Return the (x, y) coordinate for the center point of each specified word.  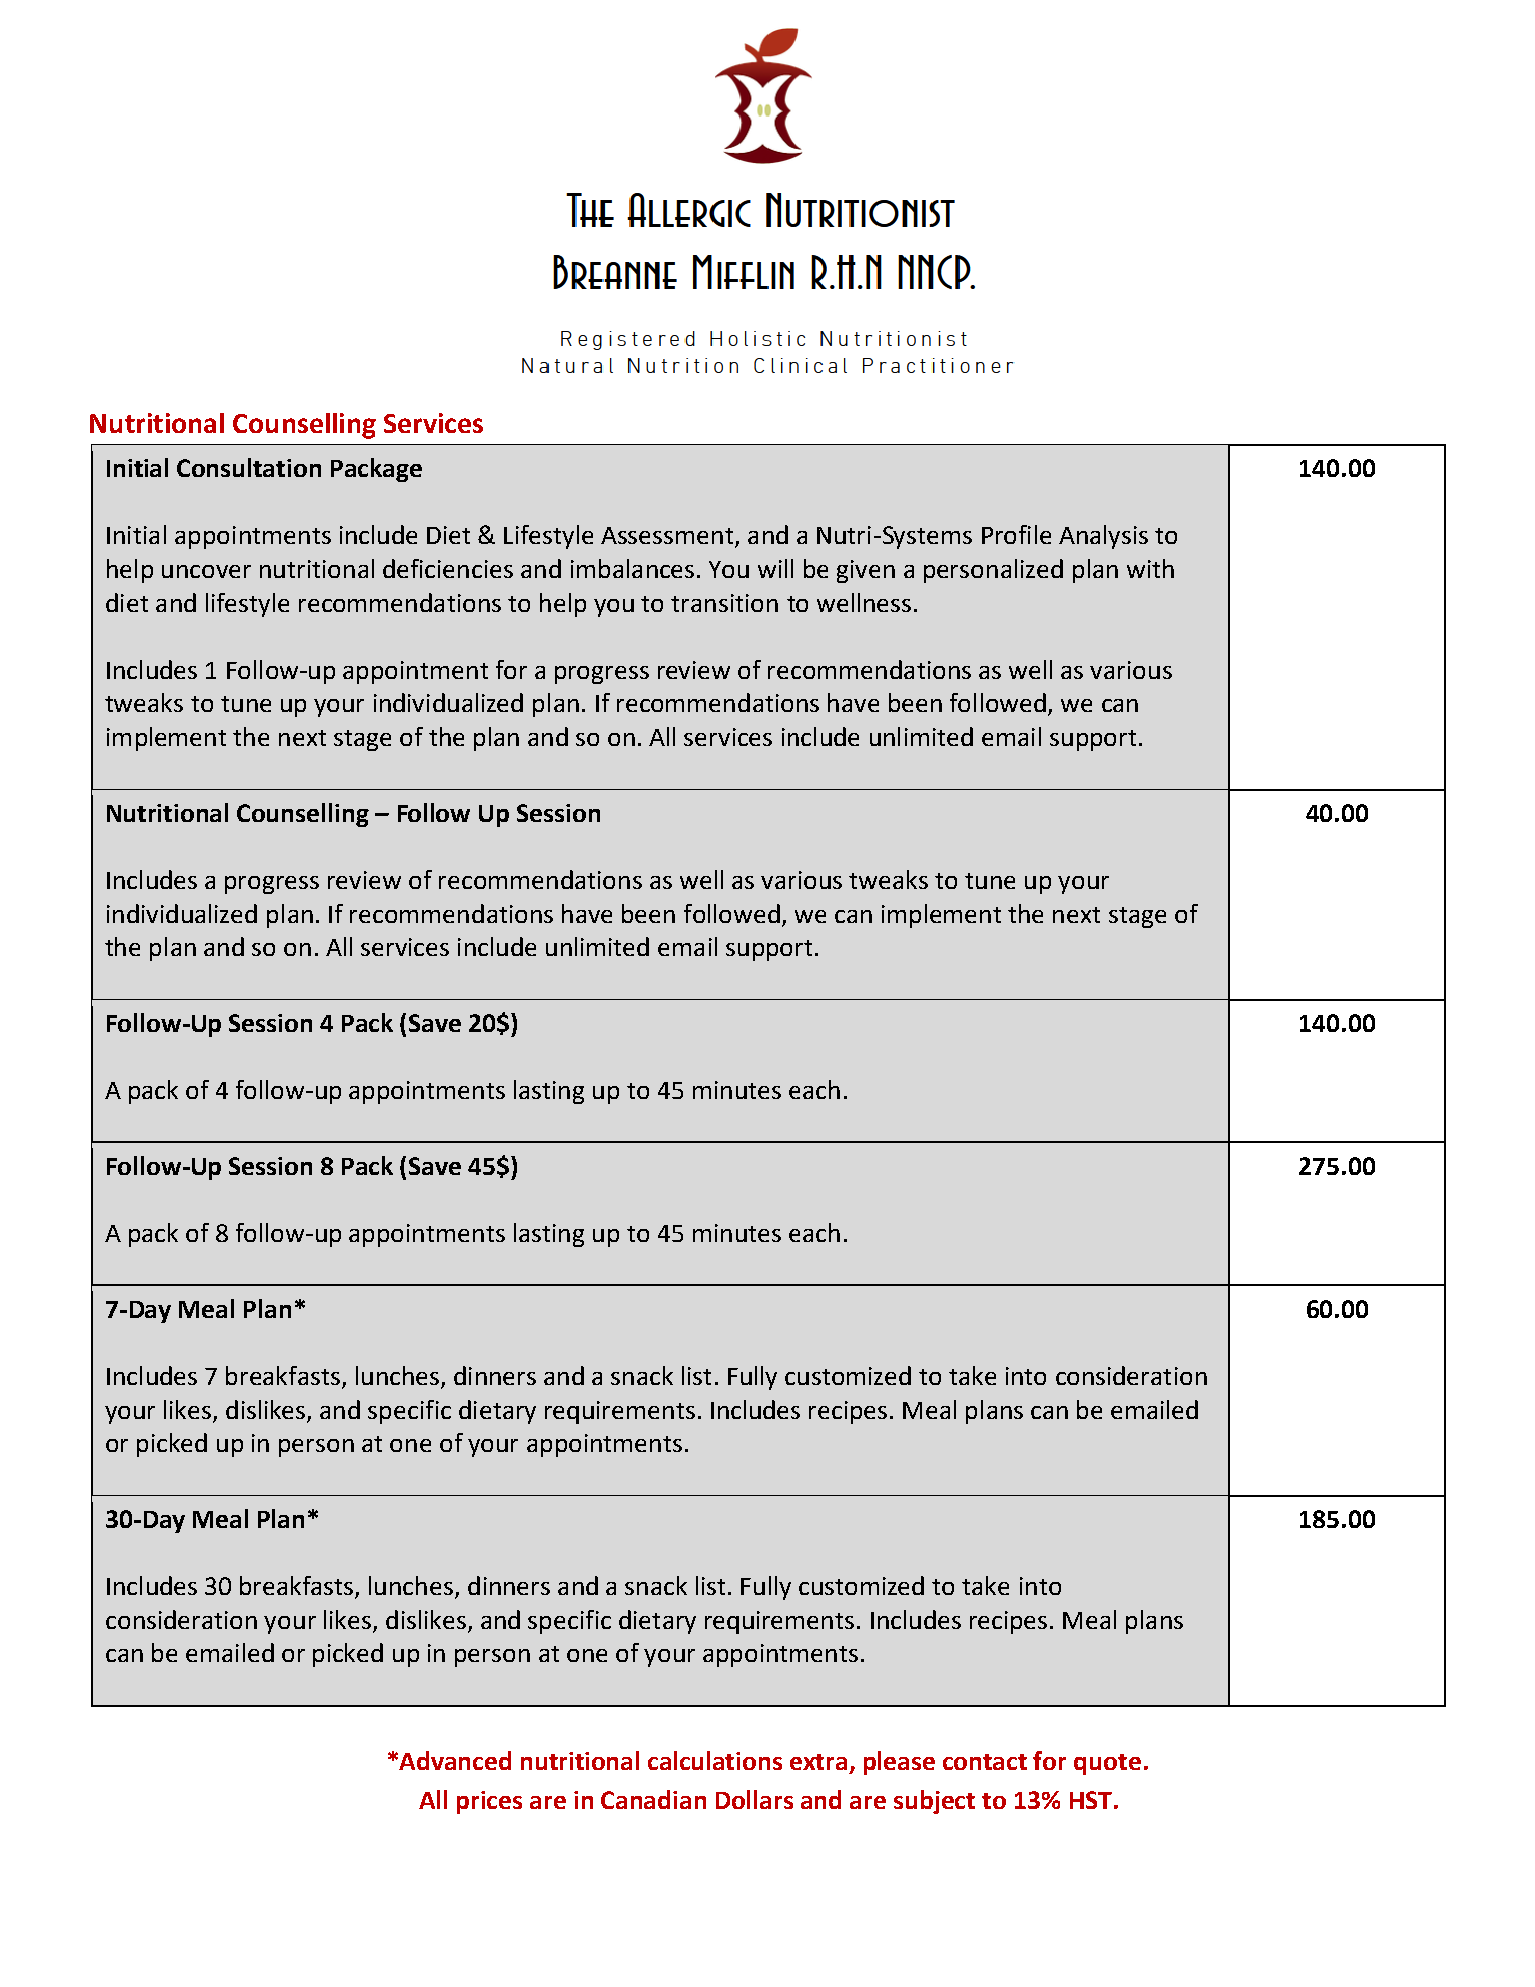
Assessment (668, 537)
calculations (715, 1760)
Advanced (455, 1760)
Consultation (249, 467)
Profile (1016, 534)
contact (985, 1762)
